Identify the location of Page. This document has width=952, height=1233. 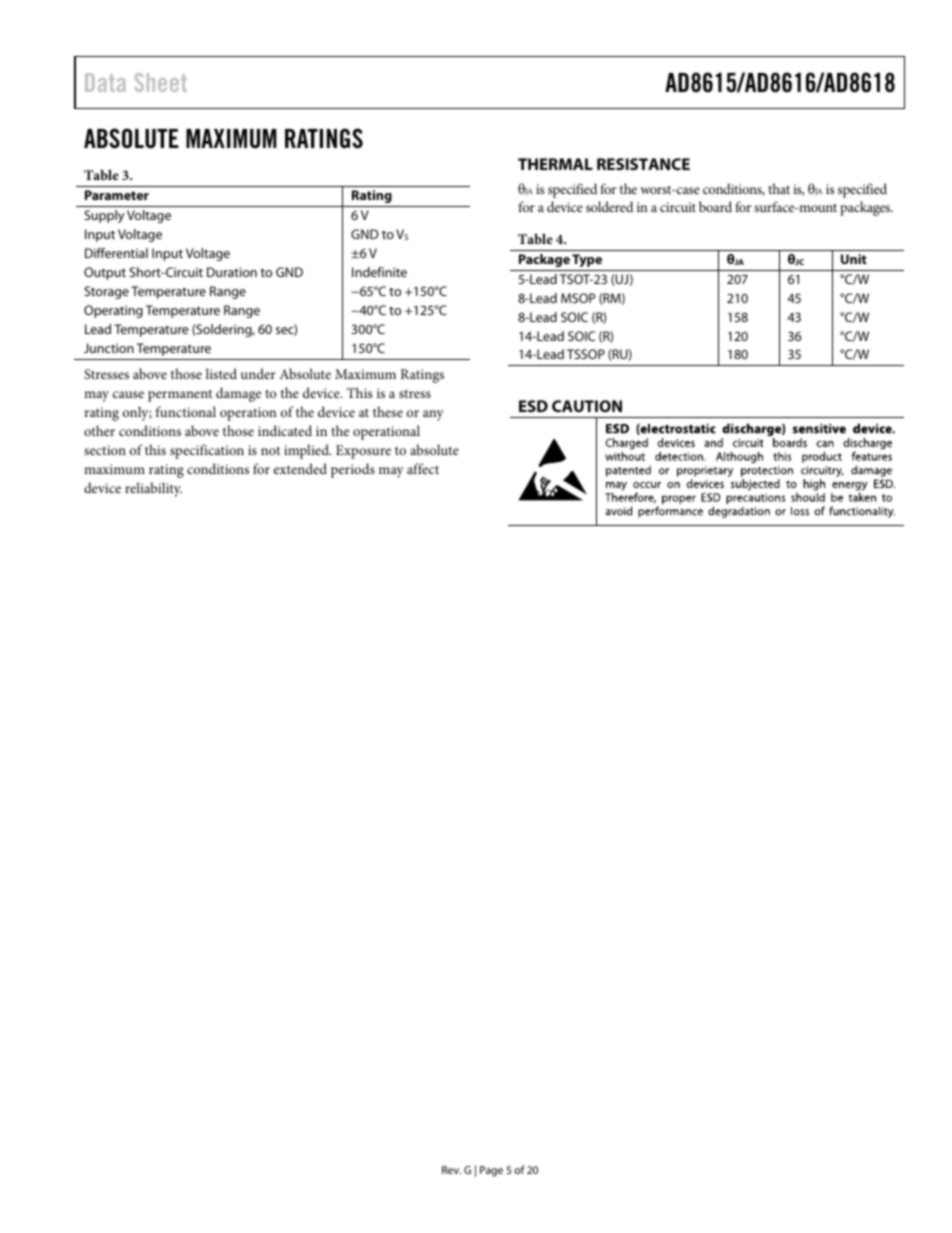
(491, 1171).
